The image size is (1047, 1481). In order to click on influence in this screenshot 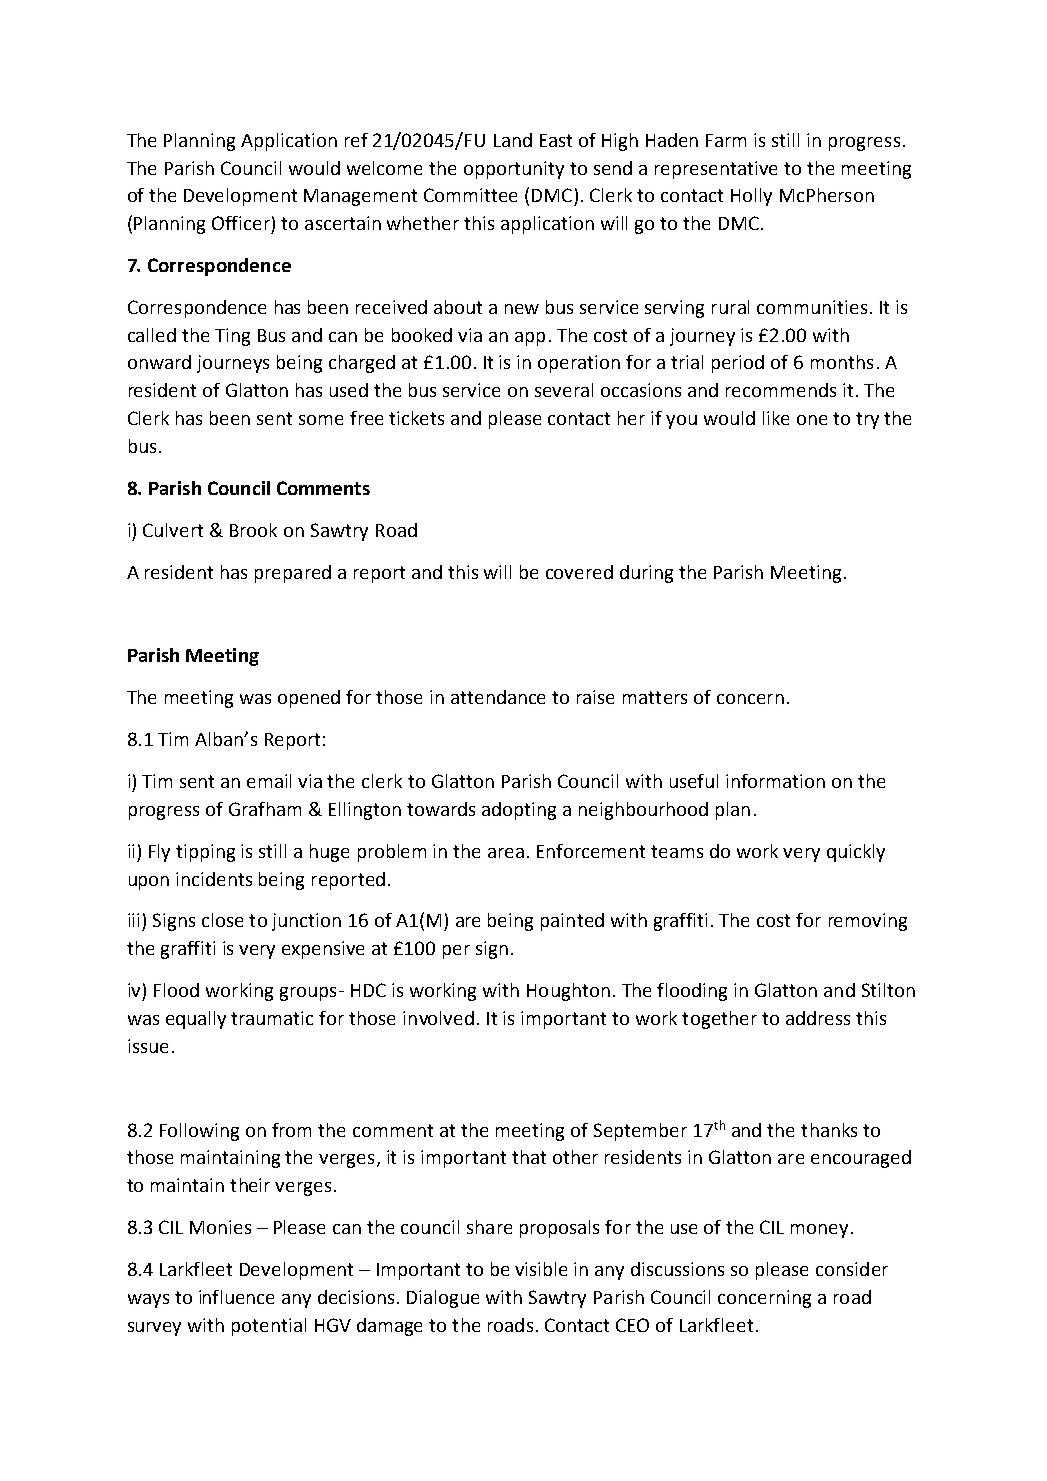, I will do `click(236, 1297)`.
